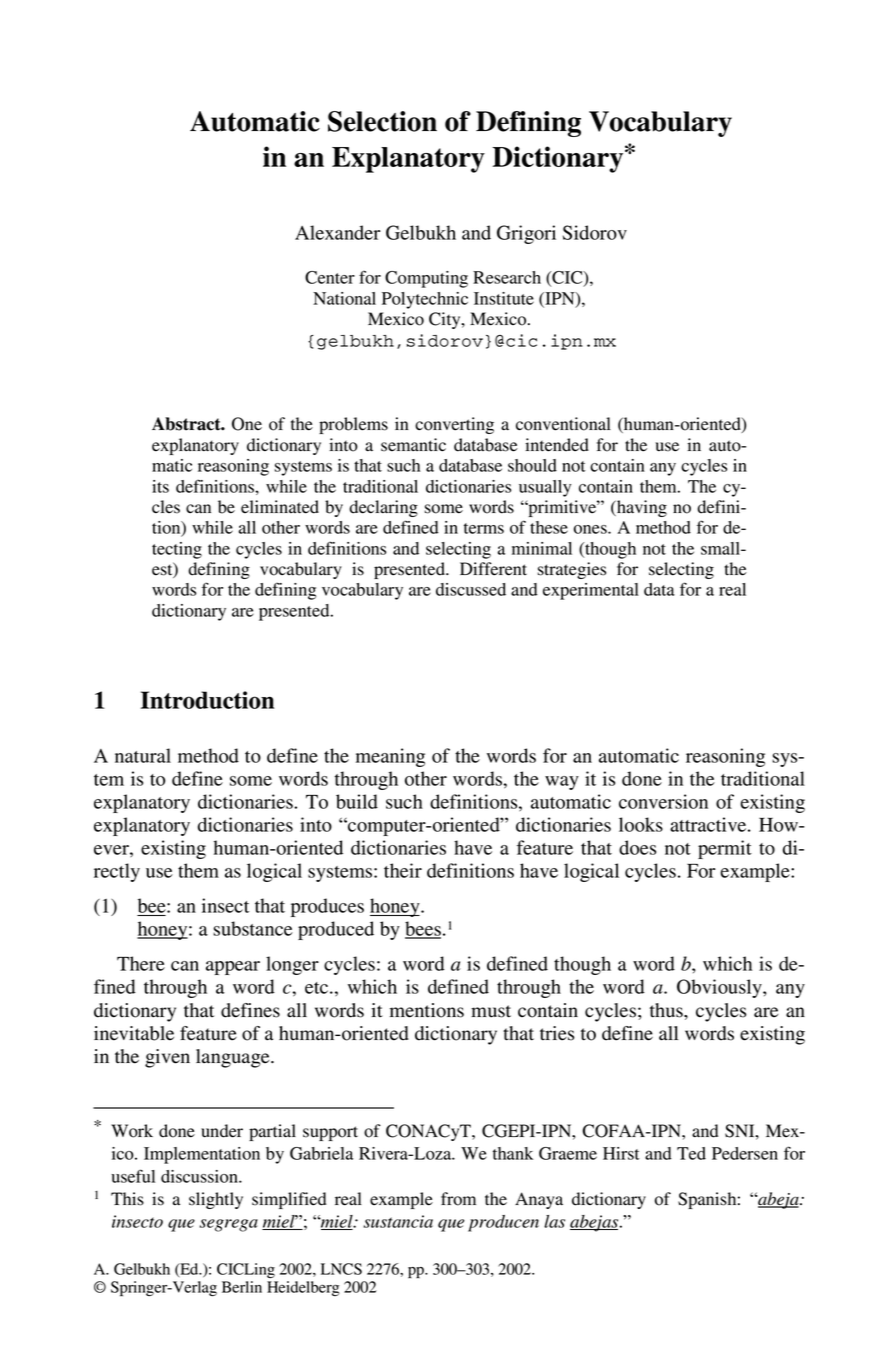 This screenshot has height=1372, width=886. What do you see at coordinates (390, 757) in the screenshot?
I see `meaning` at bounding box center [390, 757].
